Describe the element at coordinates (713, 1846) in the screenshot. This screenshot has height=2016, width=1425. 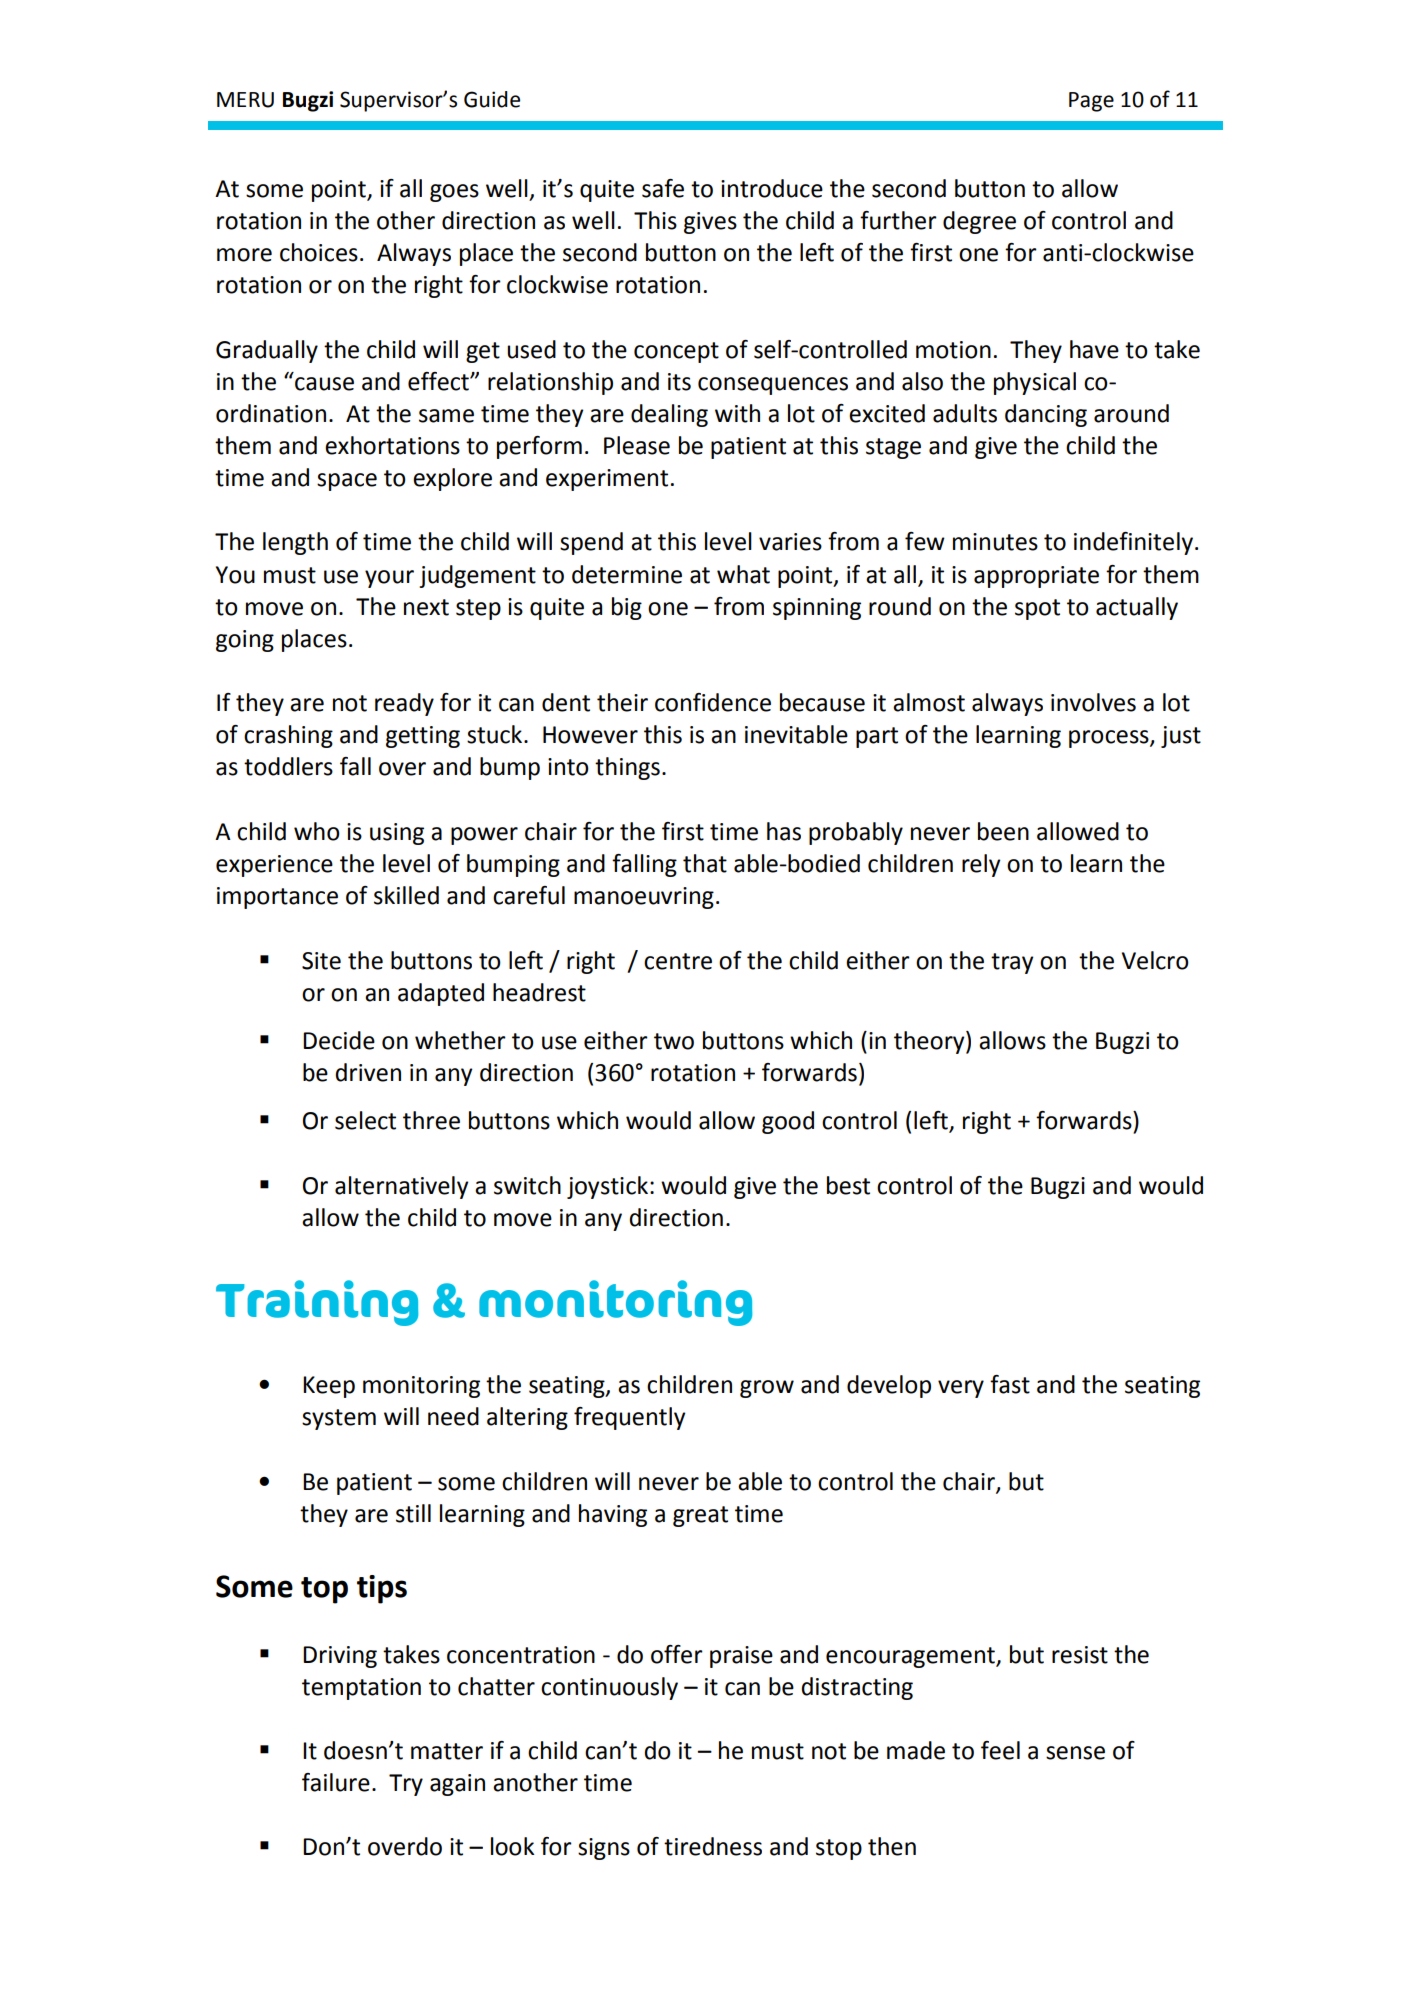
I see `tiredness` at that location.
